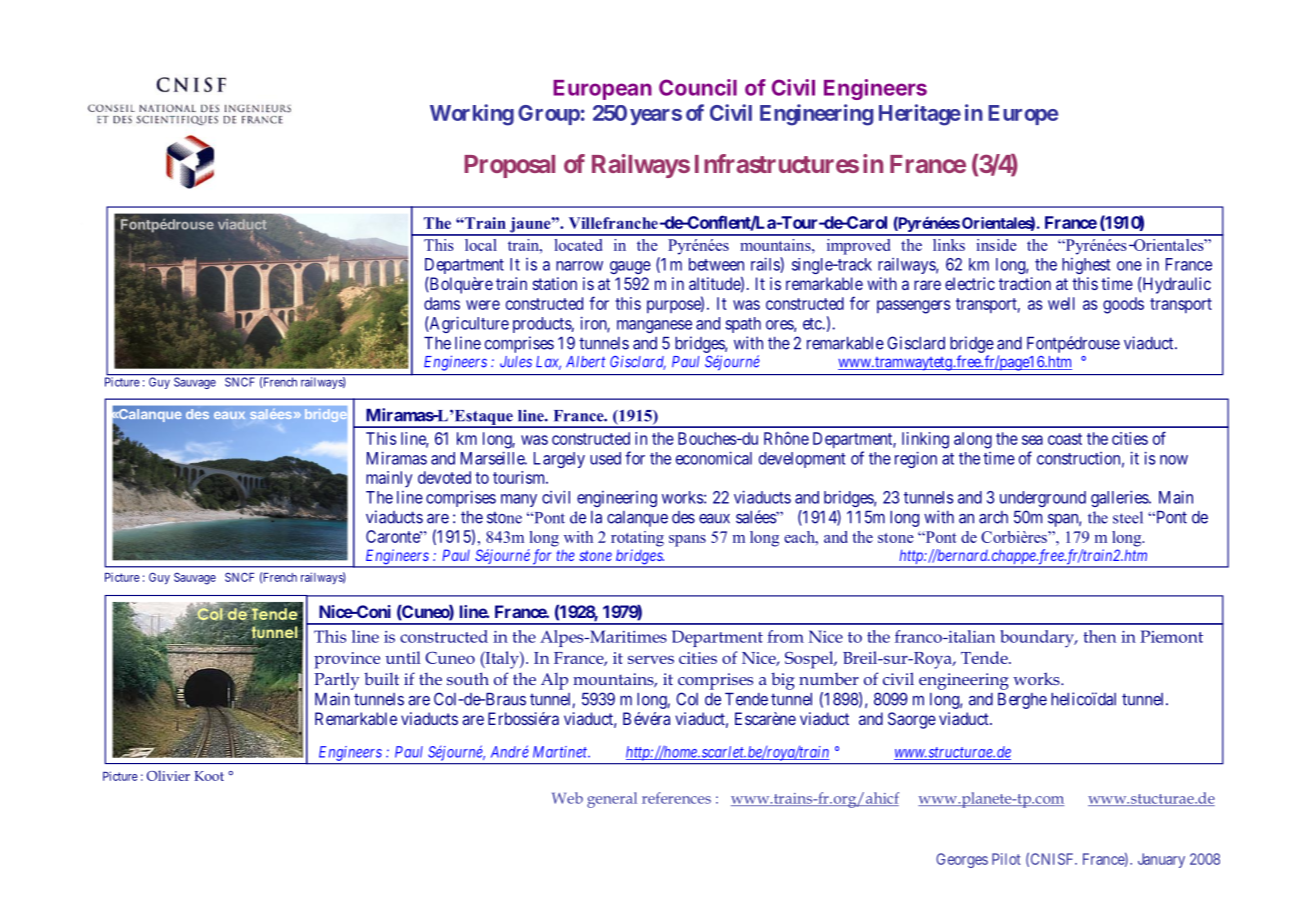  I want to click on devoted, so click(444, 477).
